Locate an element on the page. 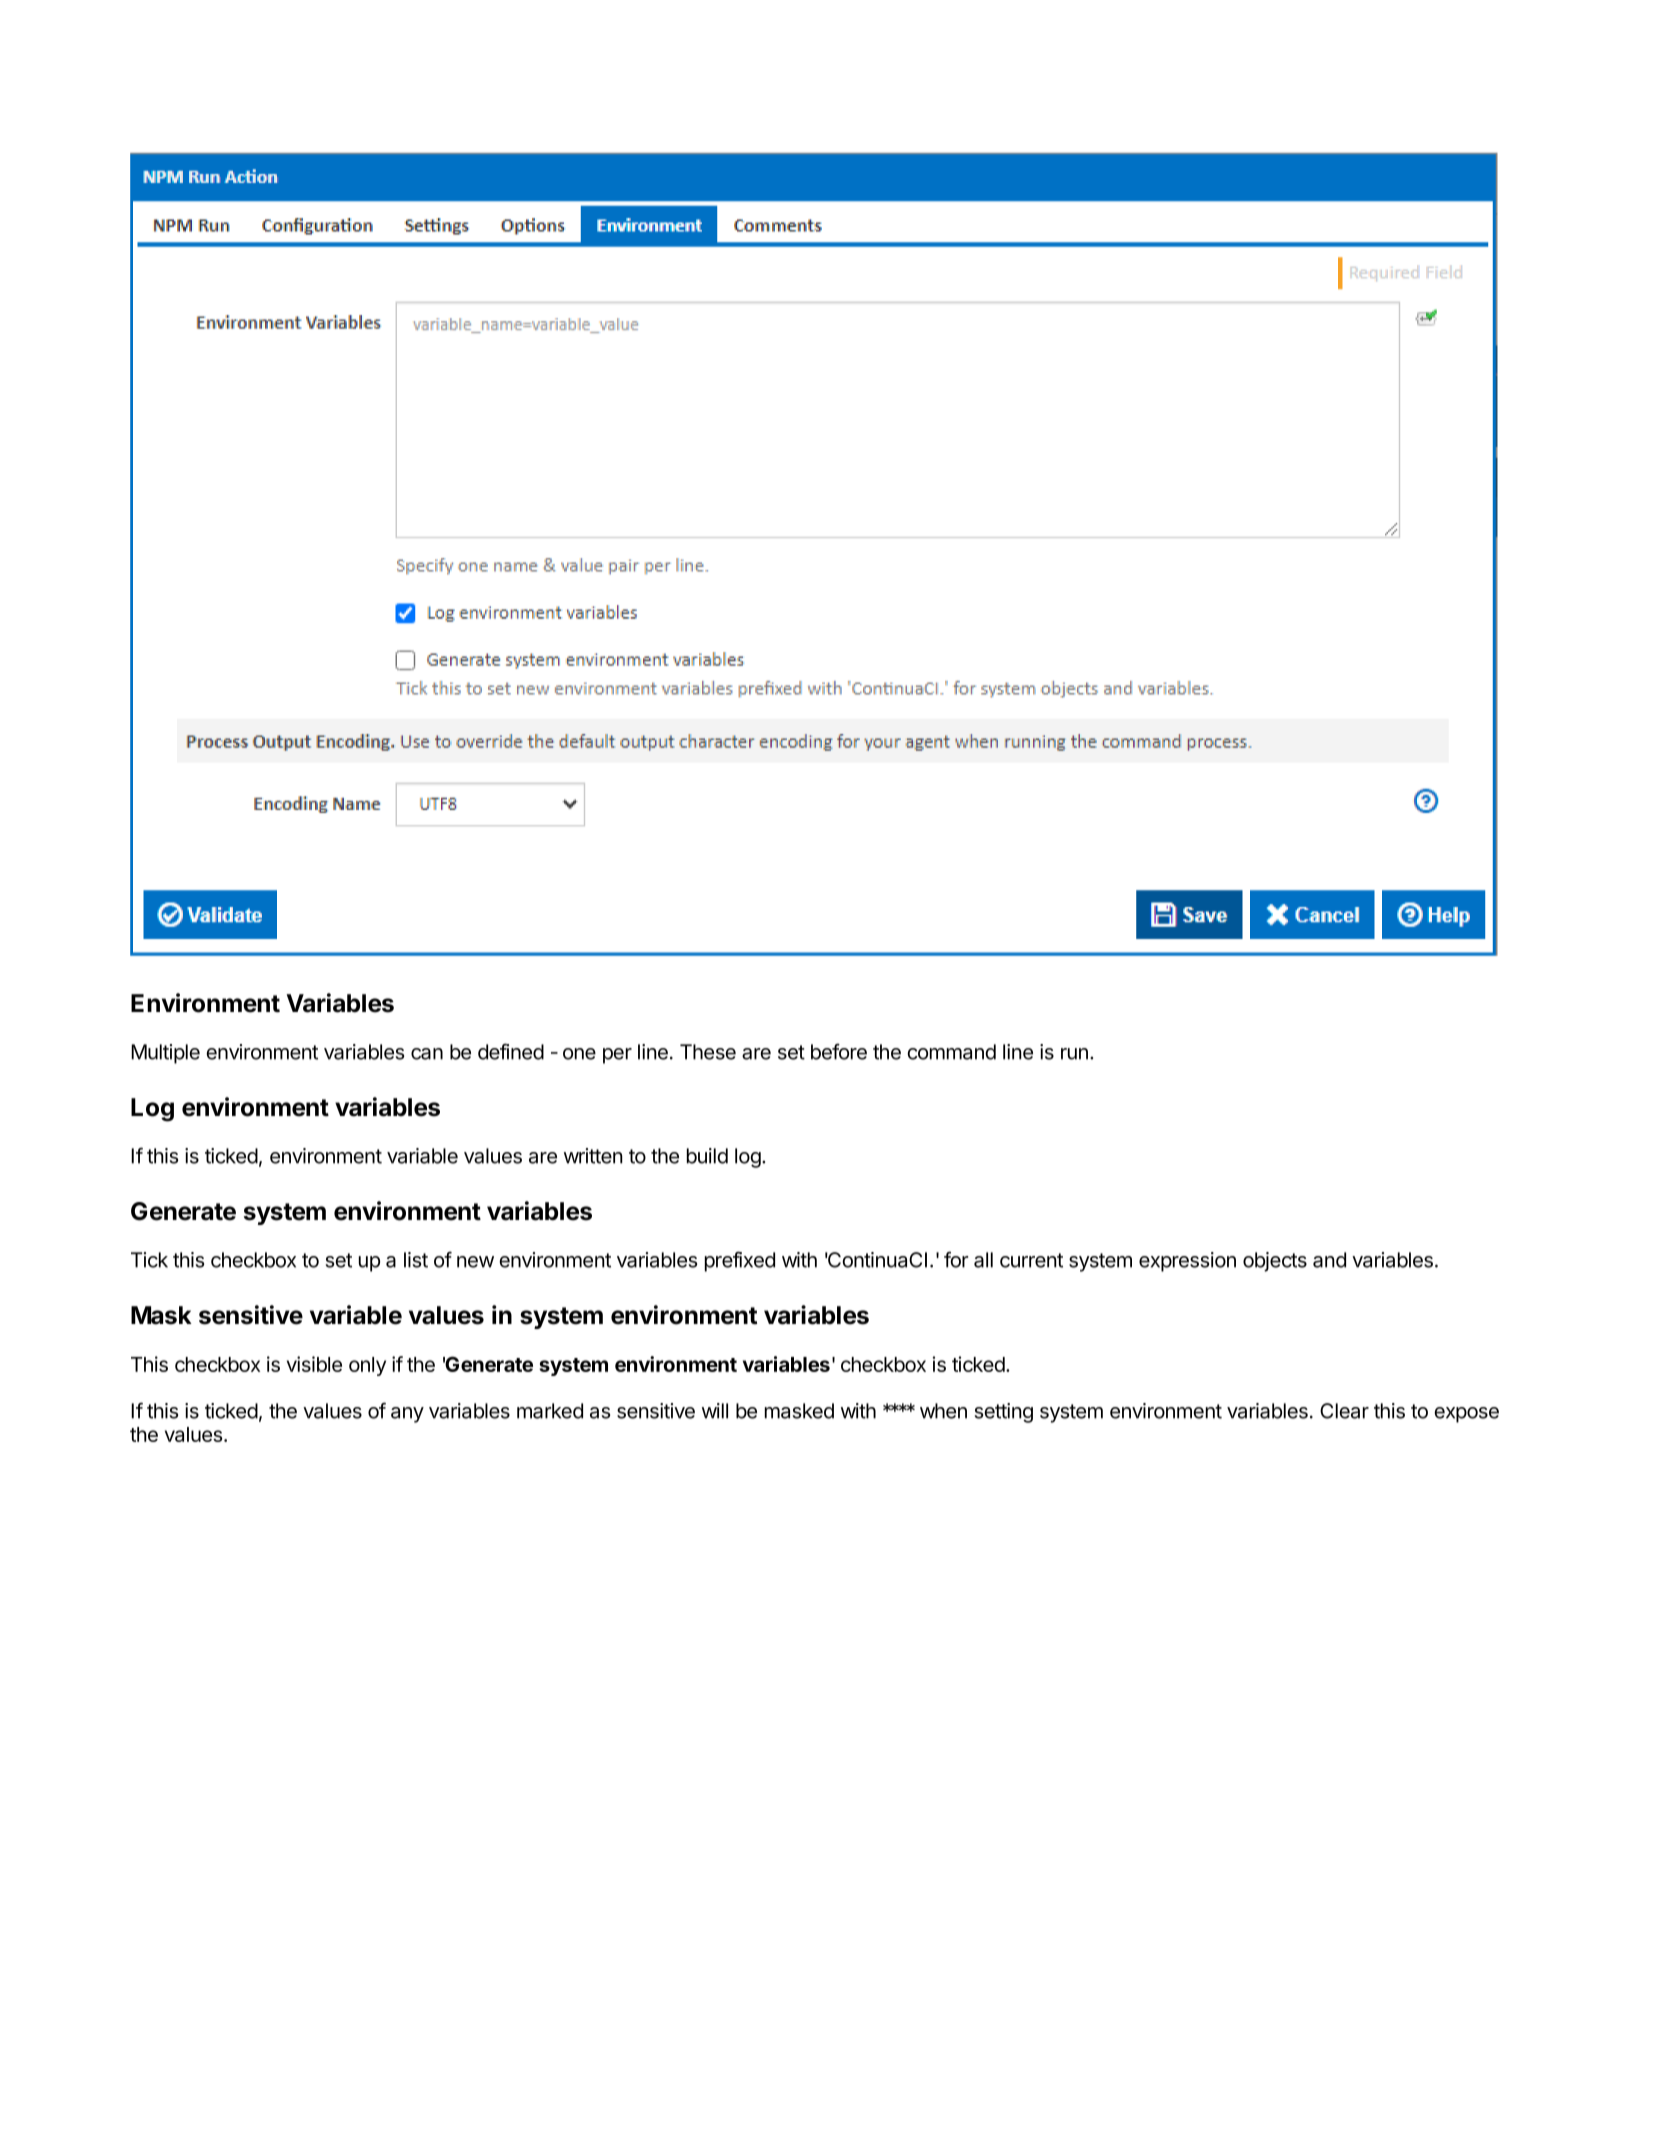 This image has height=2148, width=1660. expression is located at coordinates (1187, 1262).
